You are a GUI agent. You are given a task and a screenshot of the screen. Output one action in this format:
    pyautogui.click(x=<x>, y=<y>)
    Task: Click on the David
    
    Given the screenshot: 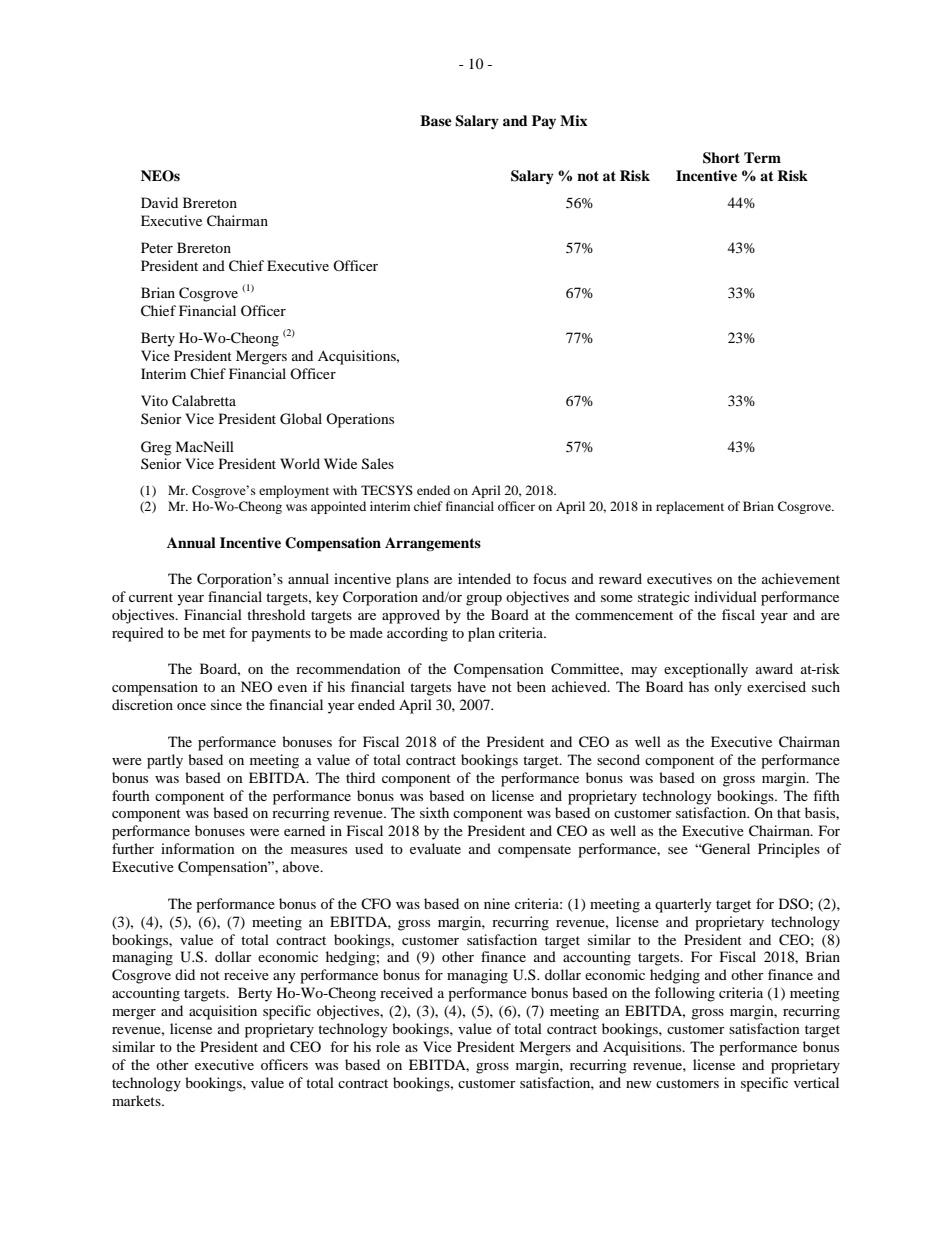 What is the action you would take?
    pyautogui.click(x=159, y=202)
